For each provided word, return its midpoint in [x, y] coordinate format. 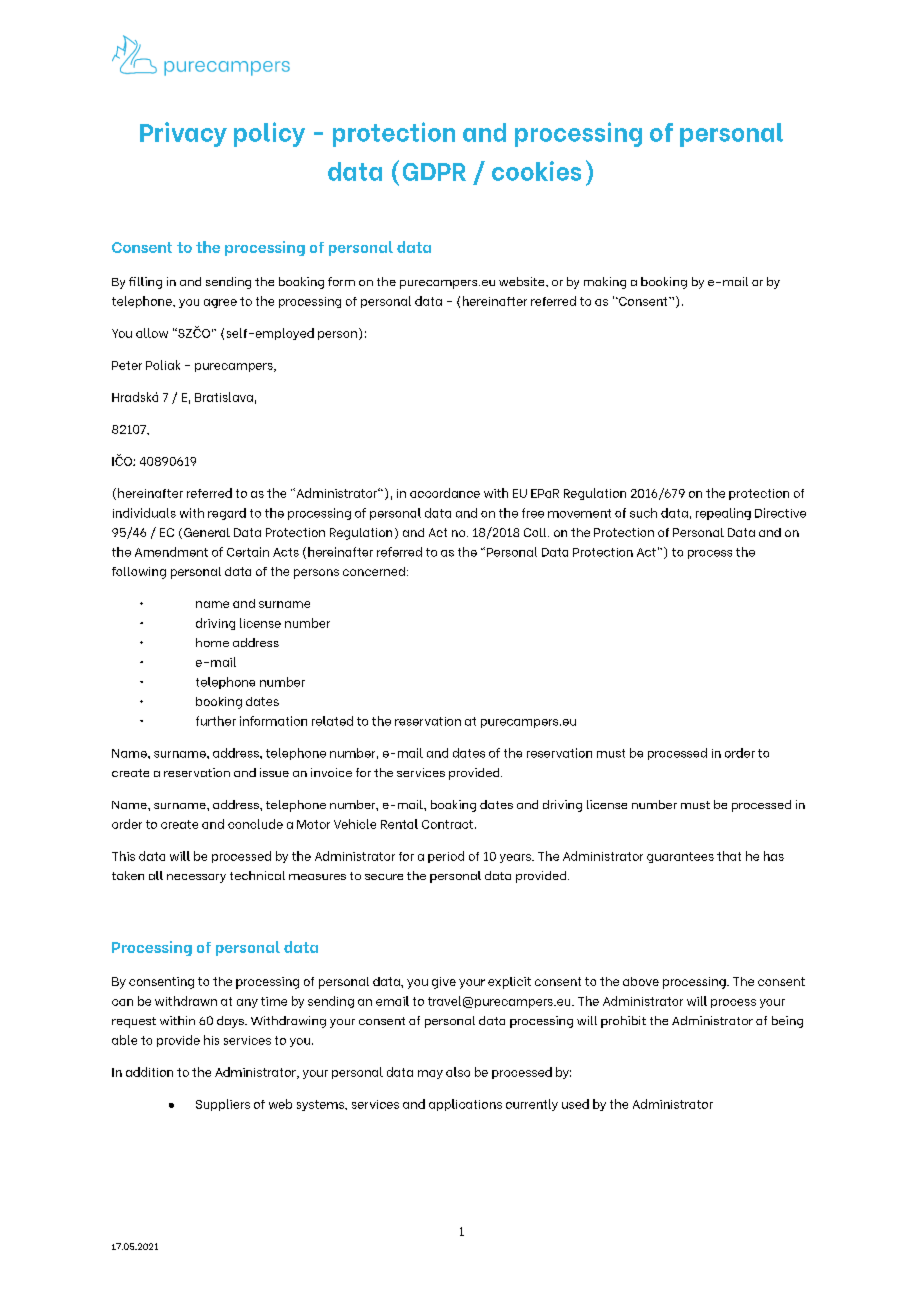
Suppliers [223, 1105]
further [216, 721]
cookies [536, 171]
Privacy [183, 134]
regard [227, 514]
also [458, 1072]
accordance [445, 493]
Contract [447, 824]
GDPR [434, 172]
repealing [723, 514]
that [729, 856]
